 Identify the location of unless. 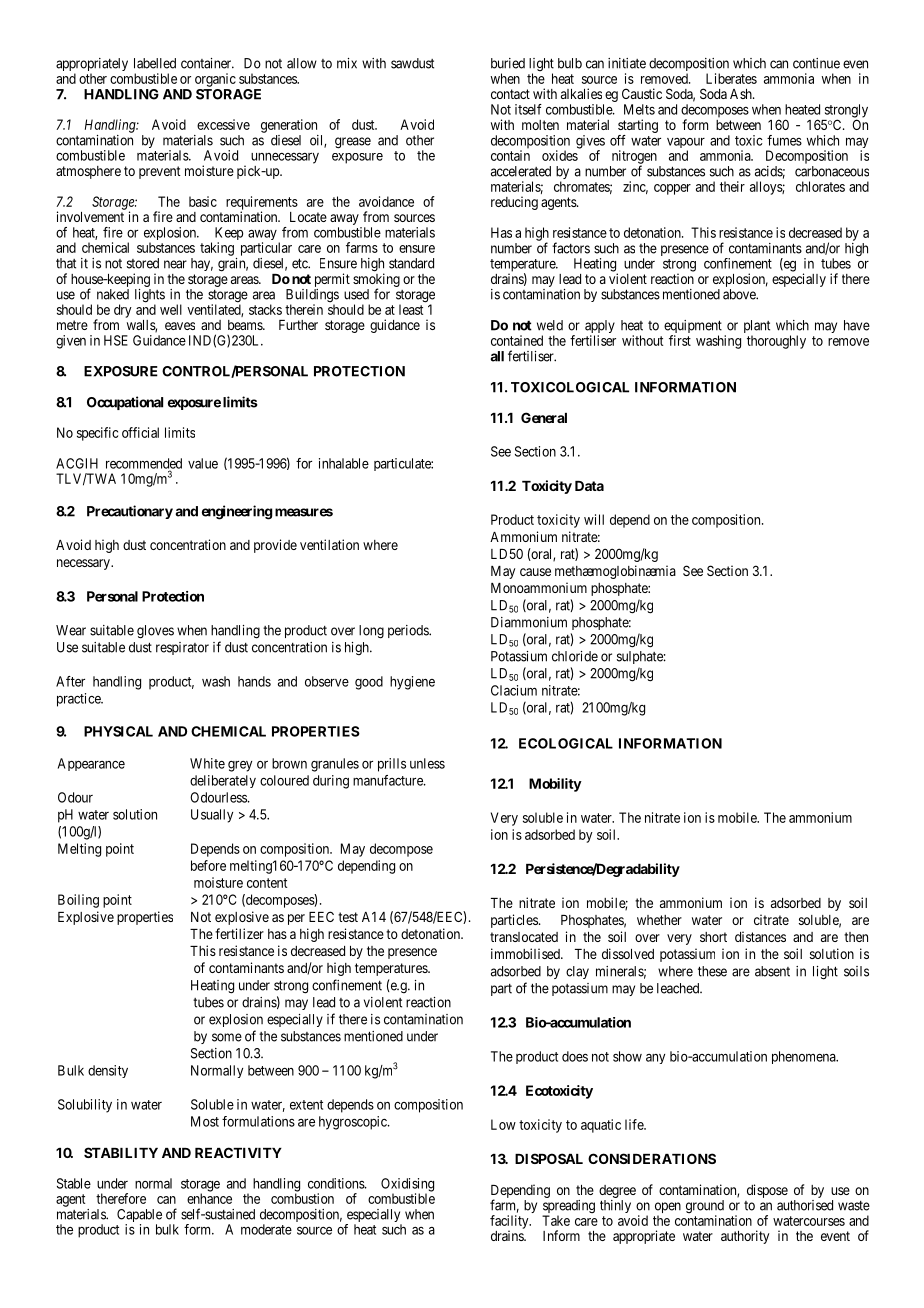
(427, 763).
